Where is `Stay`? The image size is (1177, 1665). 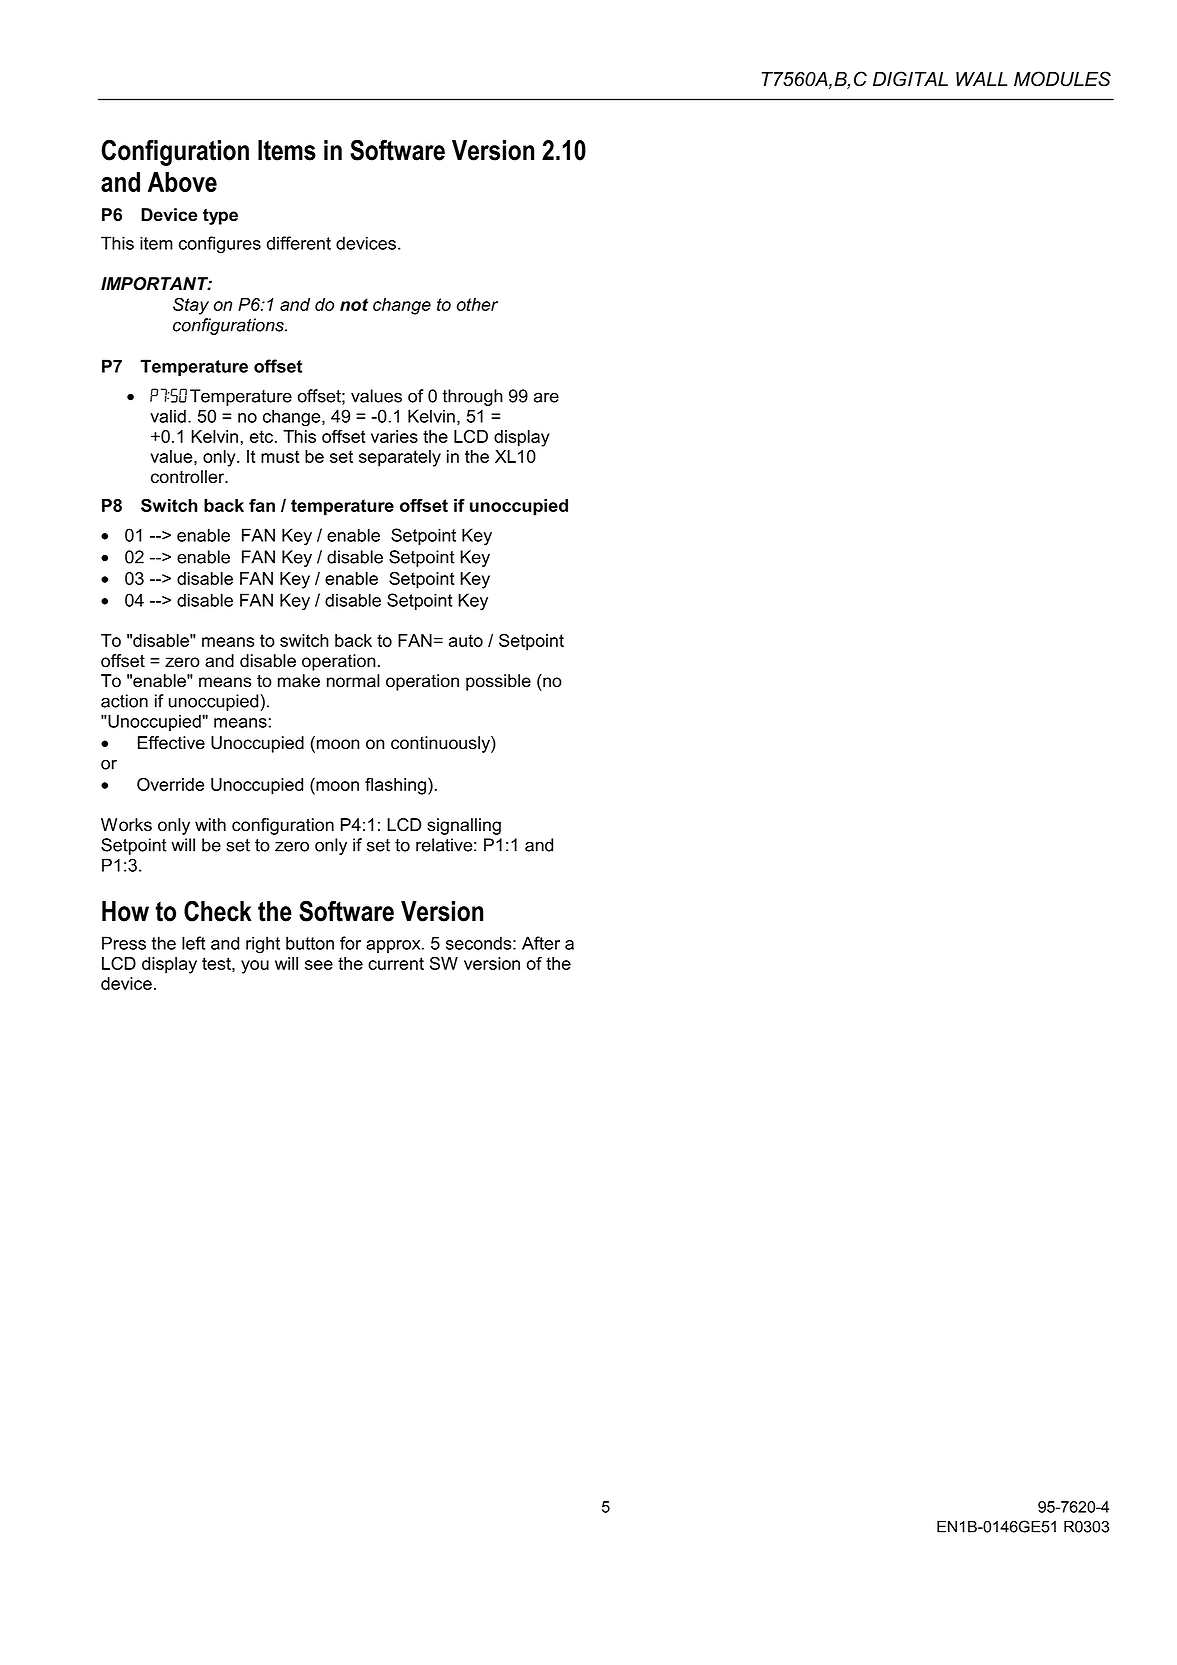
Stay is located at coordinates (191, 306).
